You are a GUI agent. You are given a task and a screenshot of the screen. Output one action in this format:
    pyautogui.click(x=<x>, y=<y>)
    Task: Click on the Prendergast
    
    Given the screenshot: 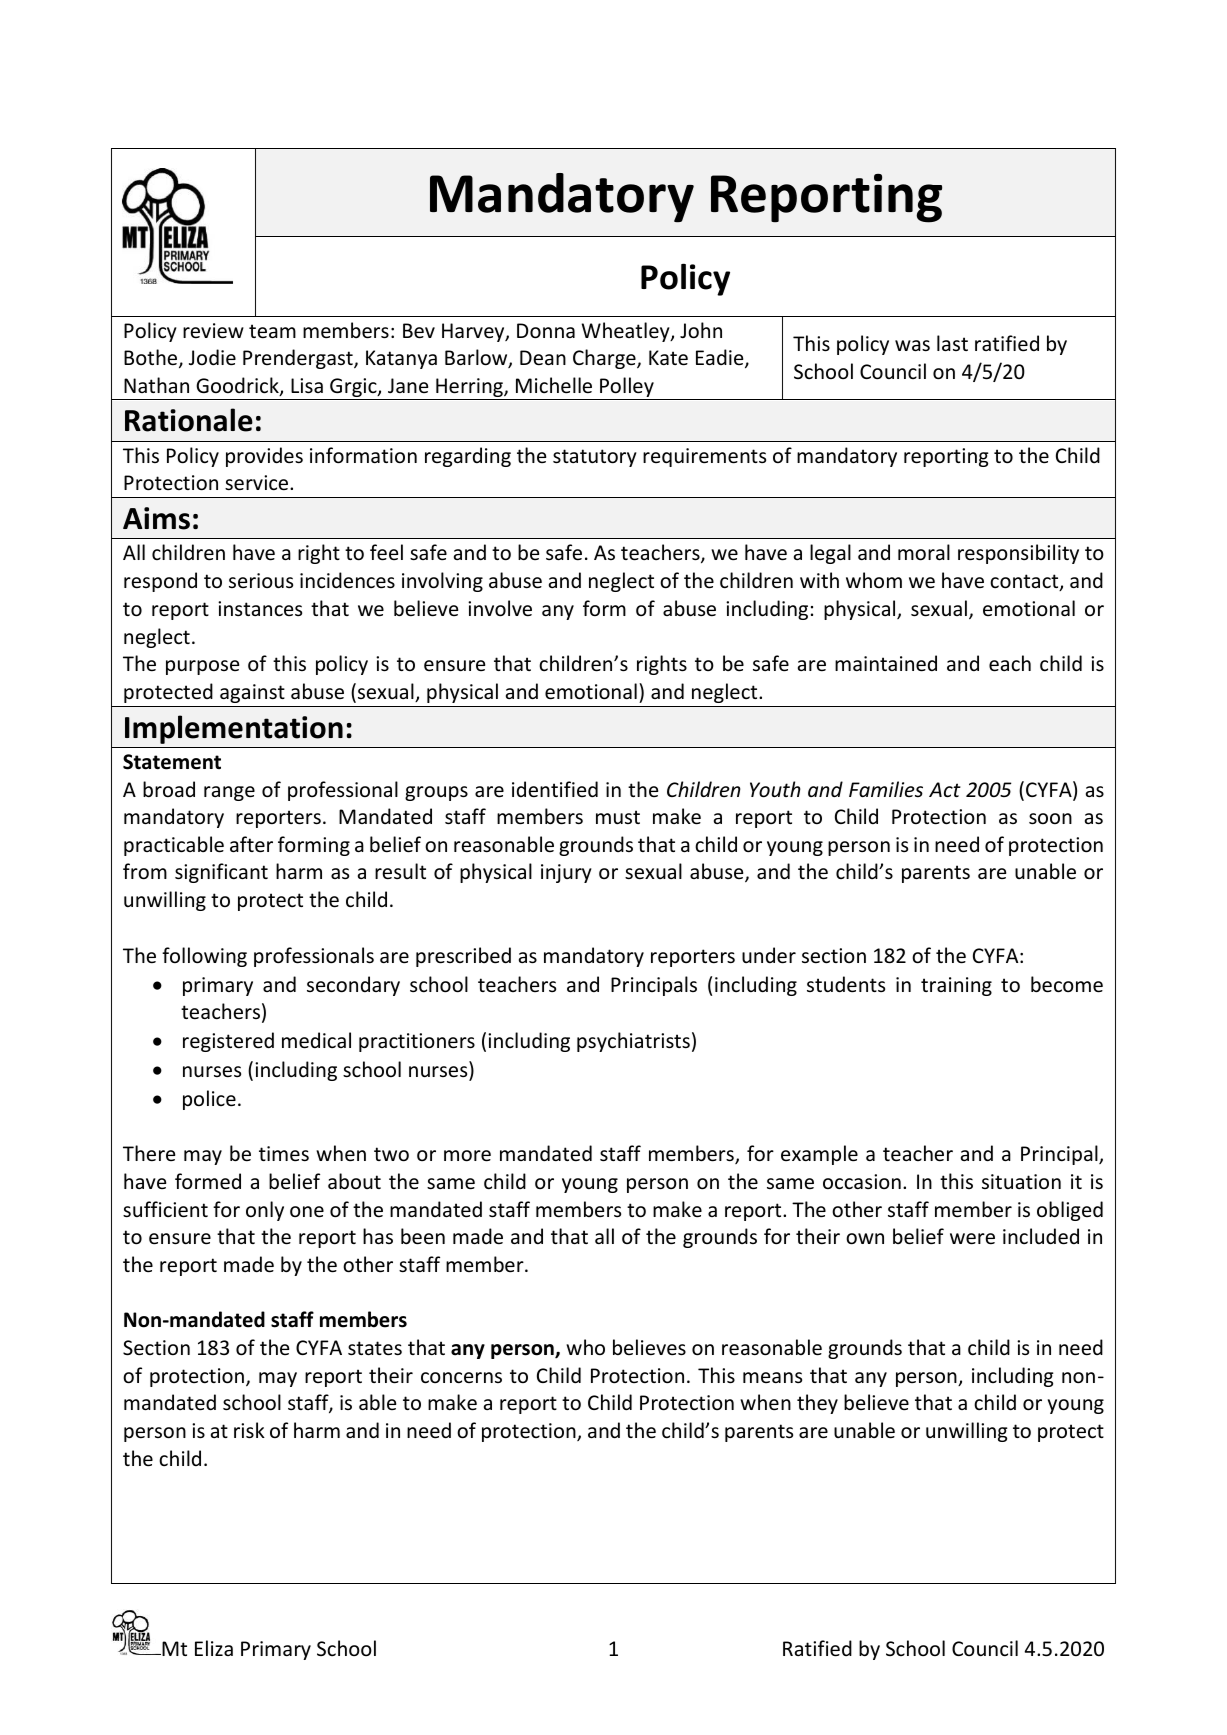 What is the action you would take?
    pyautogui.click(x=299, y=359)
